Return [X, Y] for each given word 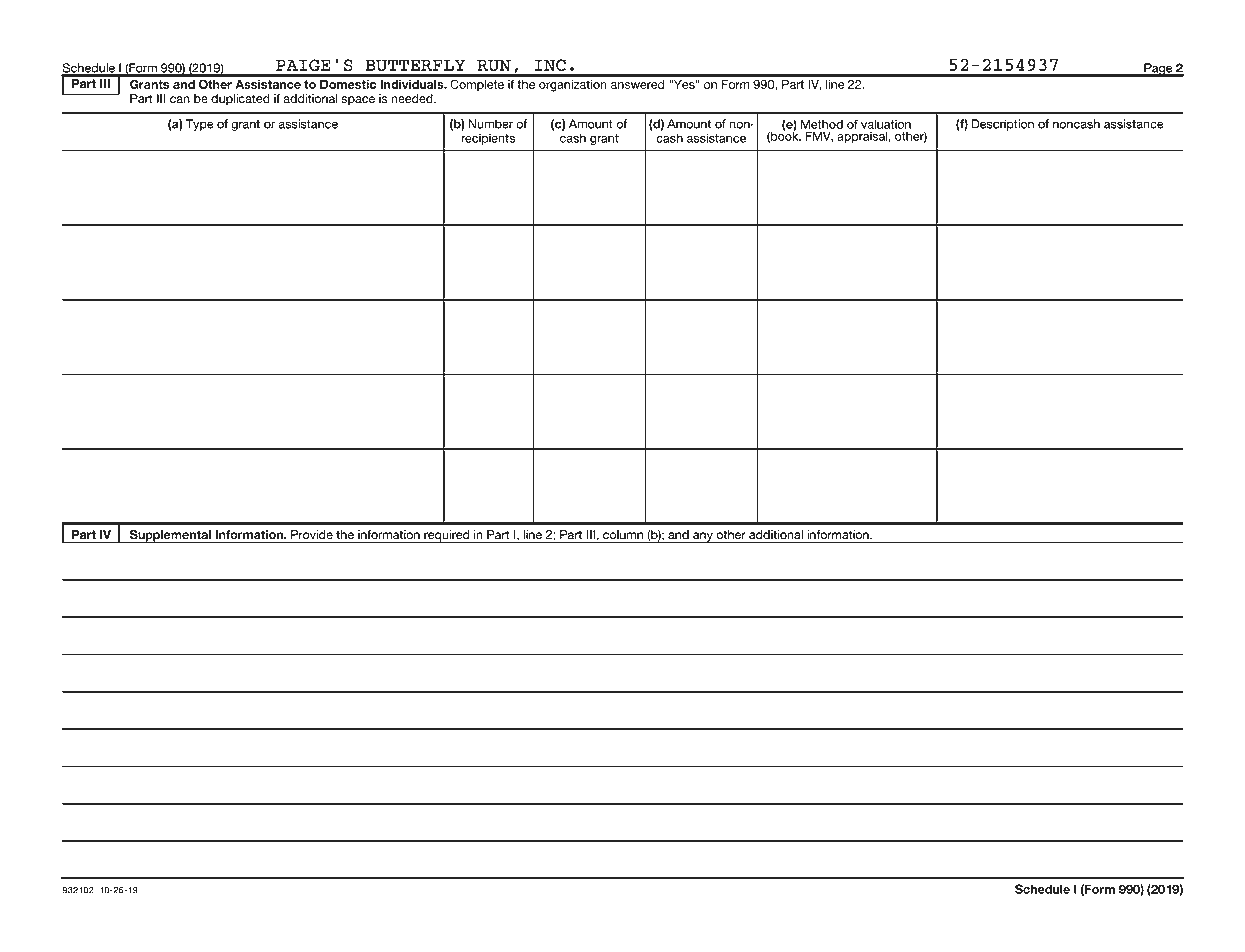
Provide [312, 534]
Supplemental [170, 536]
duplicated [240, 100]
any [703, 537]
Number [491, 124]
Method [822, 124]
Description [1003, 125]
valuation [886, 124]
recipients [488, 139]
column [623, 534]
